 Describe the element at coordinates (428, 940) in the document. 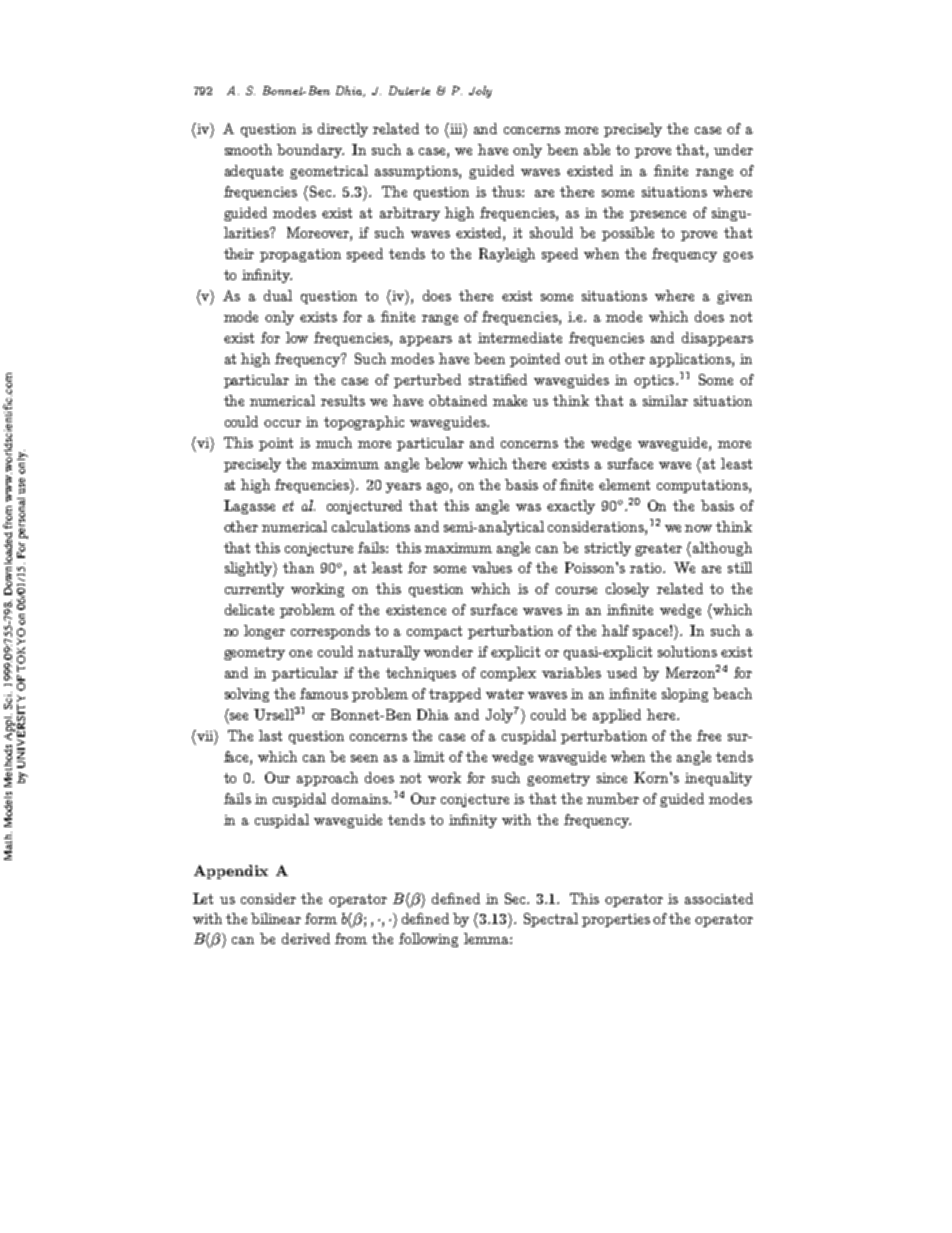

I see `following` at that location.
